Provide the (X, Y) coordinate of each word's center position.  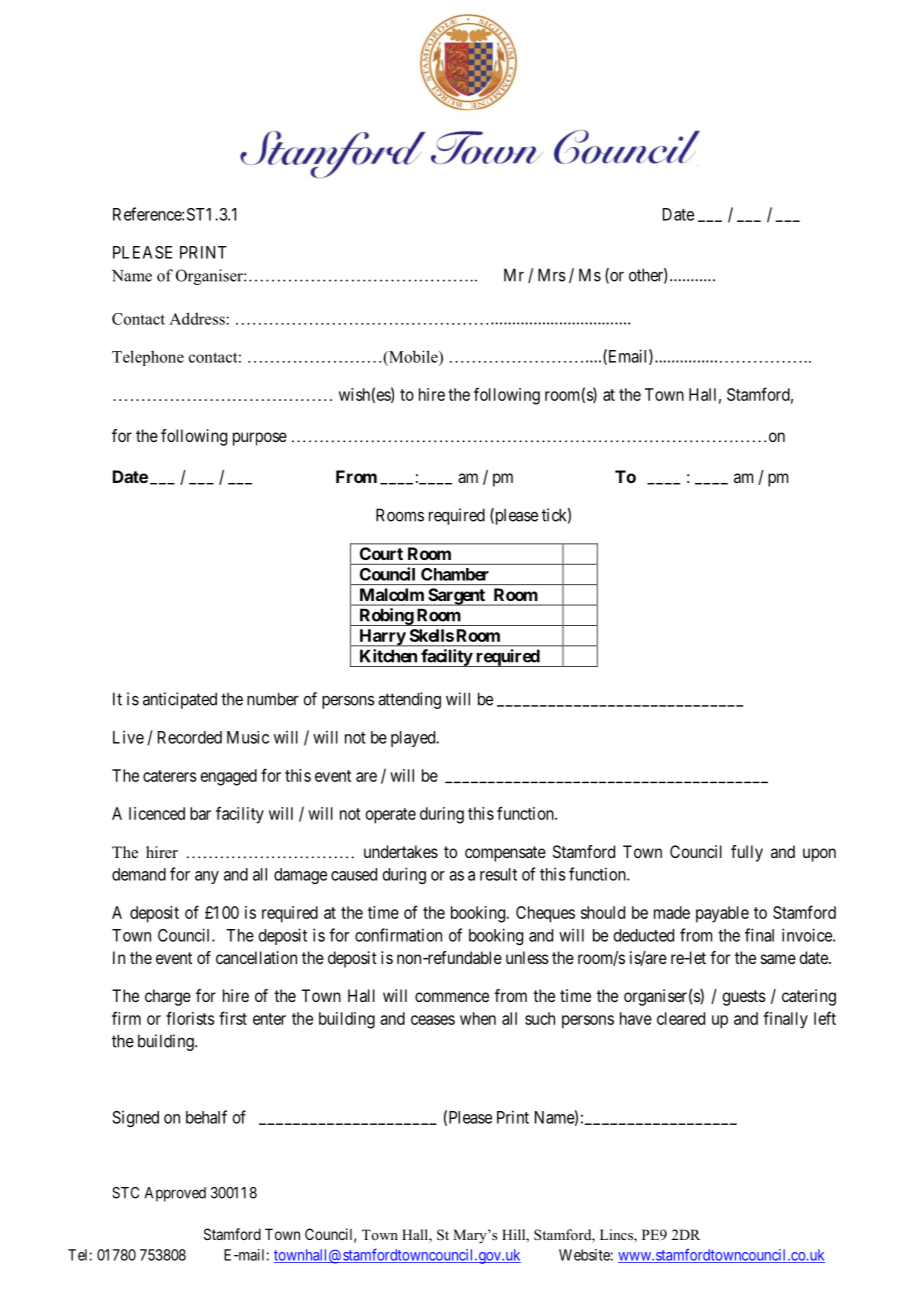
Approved (175, 1194)
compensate (505, 854)
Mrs (552, 275)
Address (198, 318)
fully (747, 853)
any (207, 877)
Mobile (413, 356)
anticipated (180, 700)
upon (819, 855)
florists (190, 1018)
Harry (382, 638)
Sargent (456, 597)
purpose (260, 439)
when (478, 1018)
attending (409, 700)
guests (744, 998)
